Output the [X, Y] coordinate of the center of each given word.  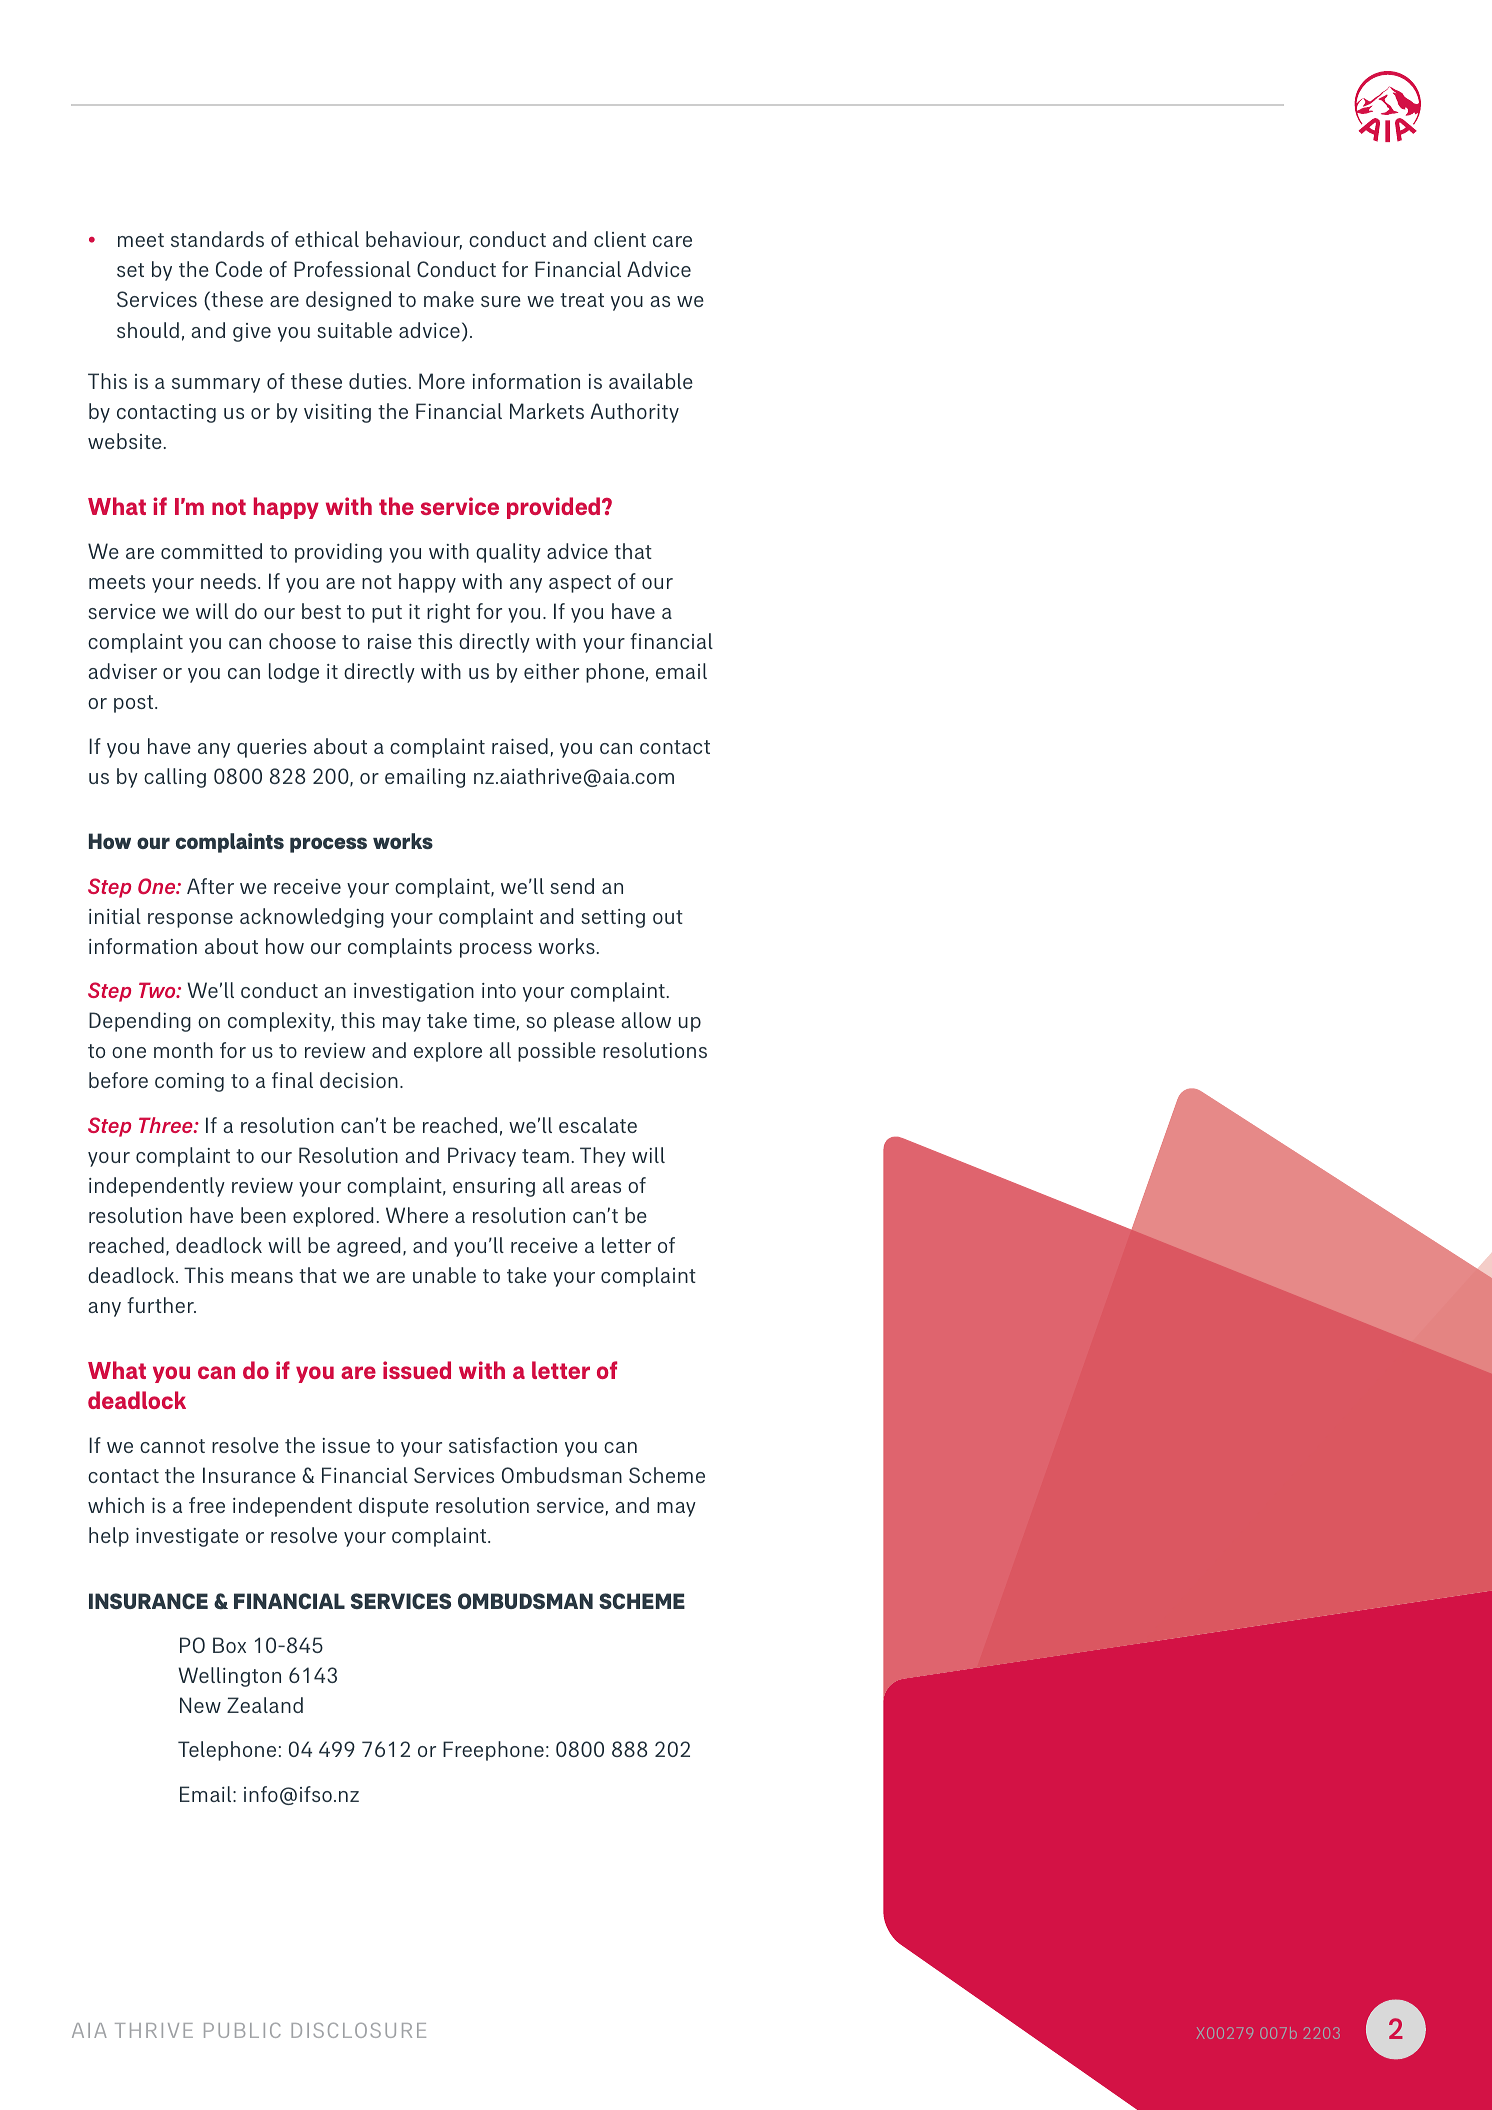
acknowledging [312, 918]
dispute [394, 1507]
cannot [172, 1446]
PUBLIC [242, 2030]
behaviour [414, 240]
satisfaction [503, 1445]
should [148, 330]
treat [582, 300]
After [210, 886]
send [572, 886]
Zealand [265, 1705]
